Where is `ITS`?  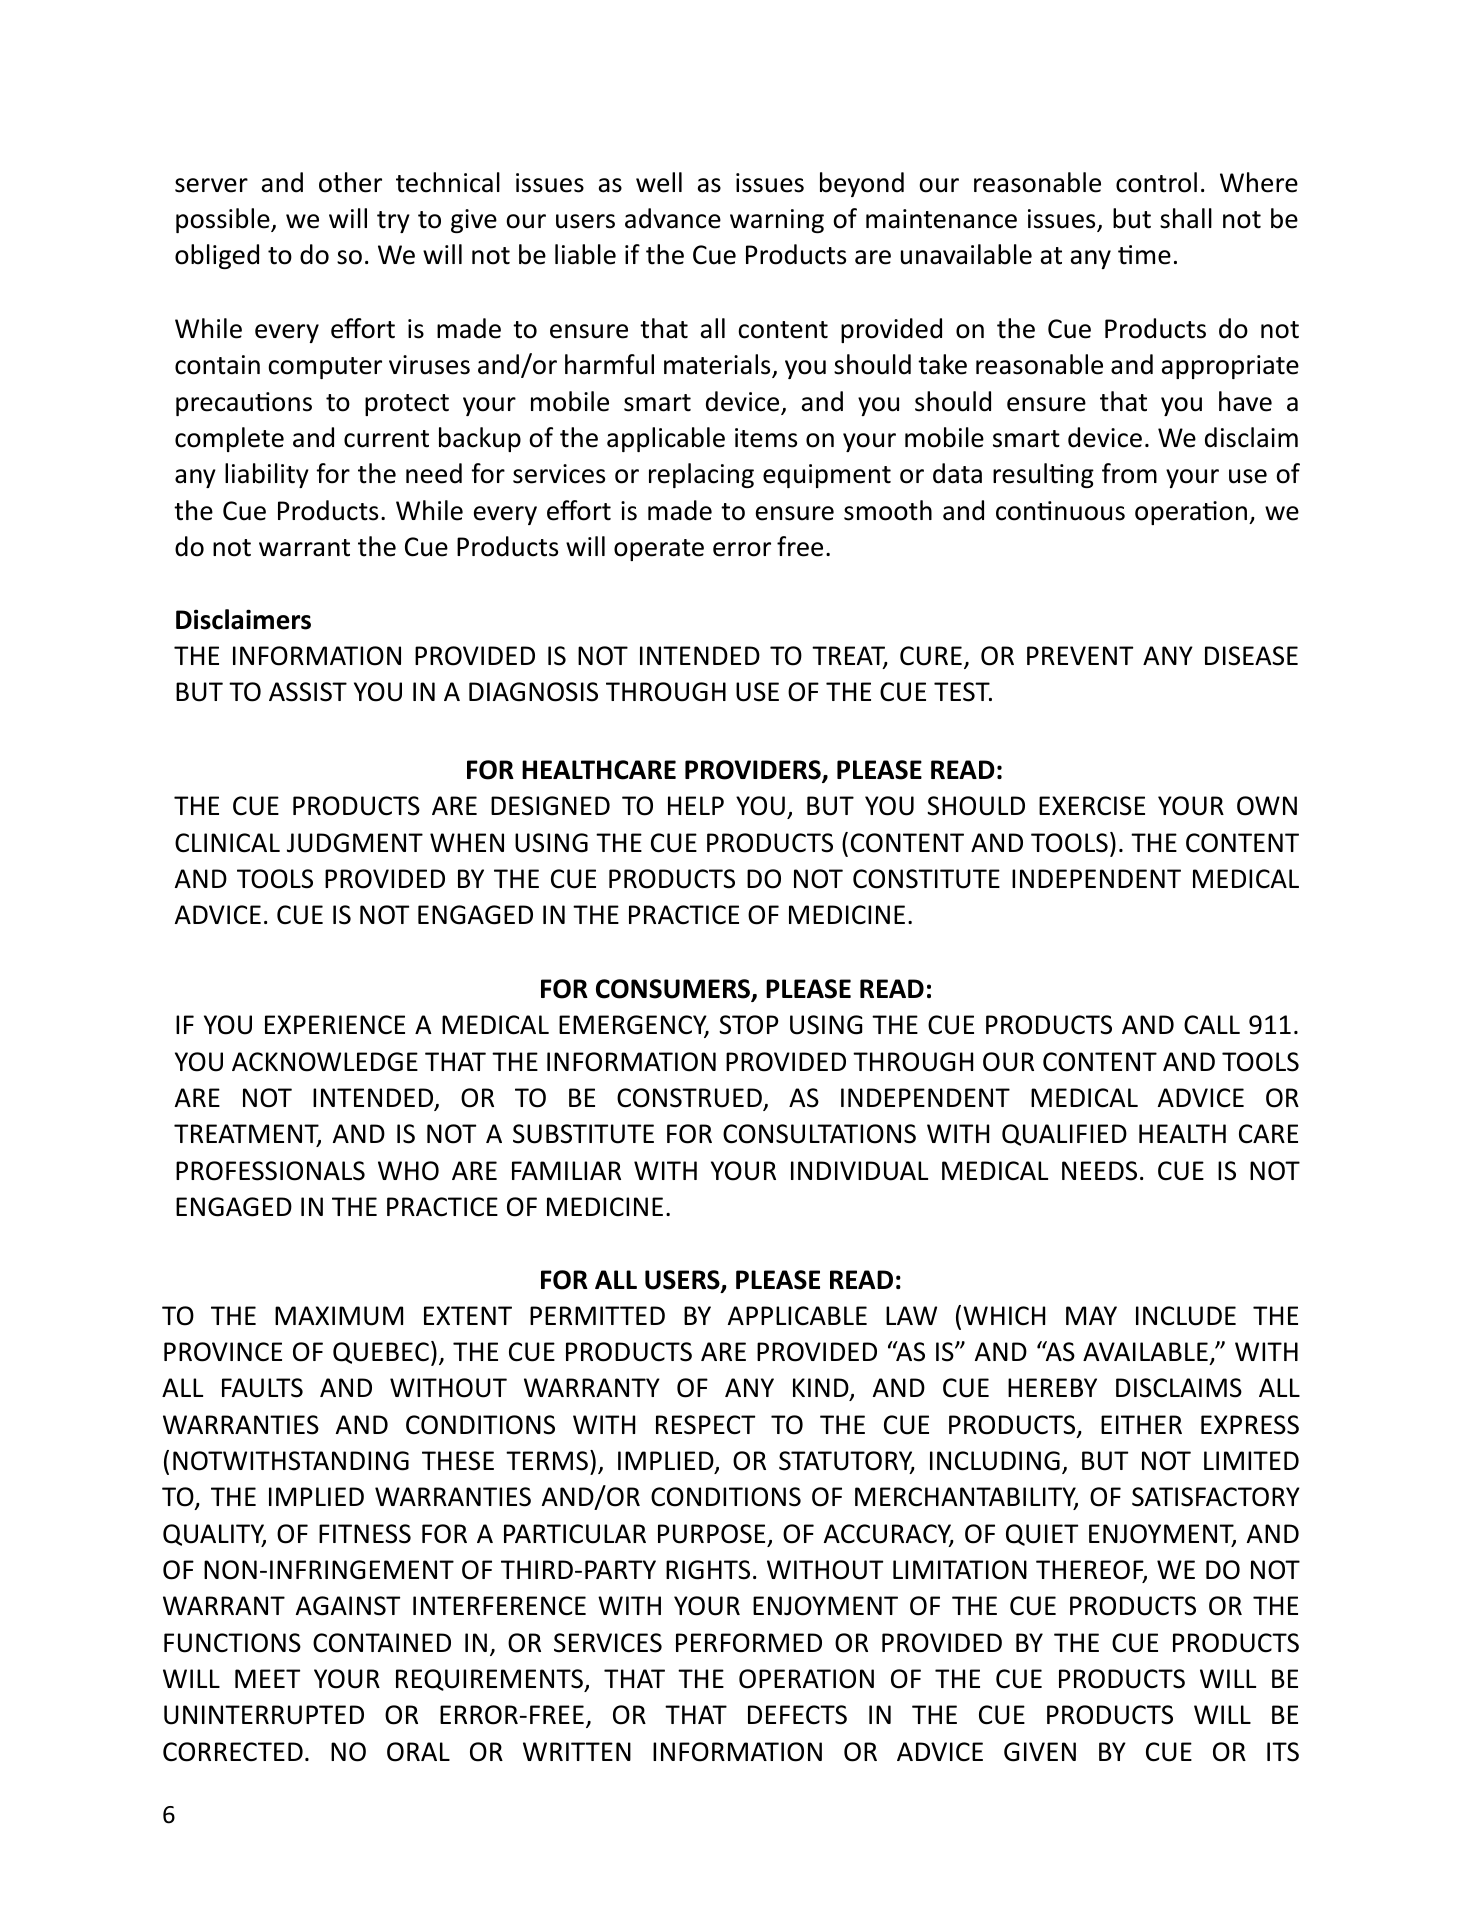 ITS is located at coordinates (1283, 1752).
